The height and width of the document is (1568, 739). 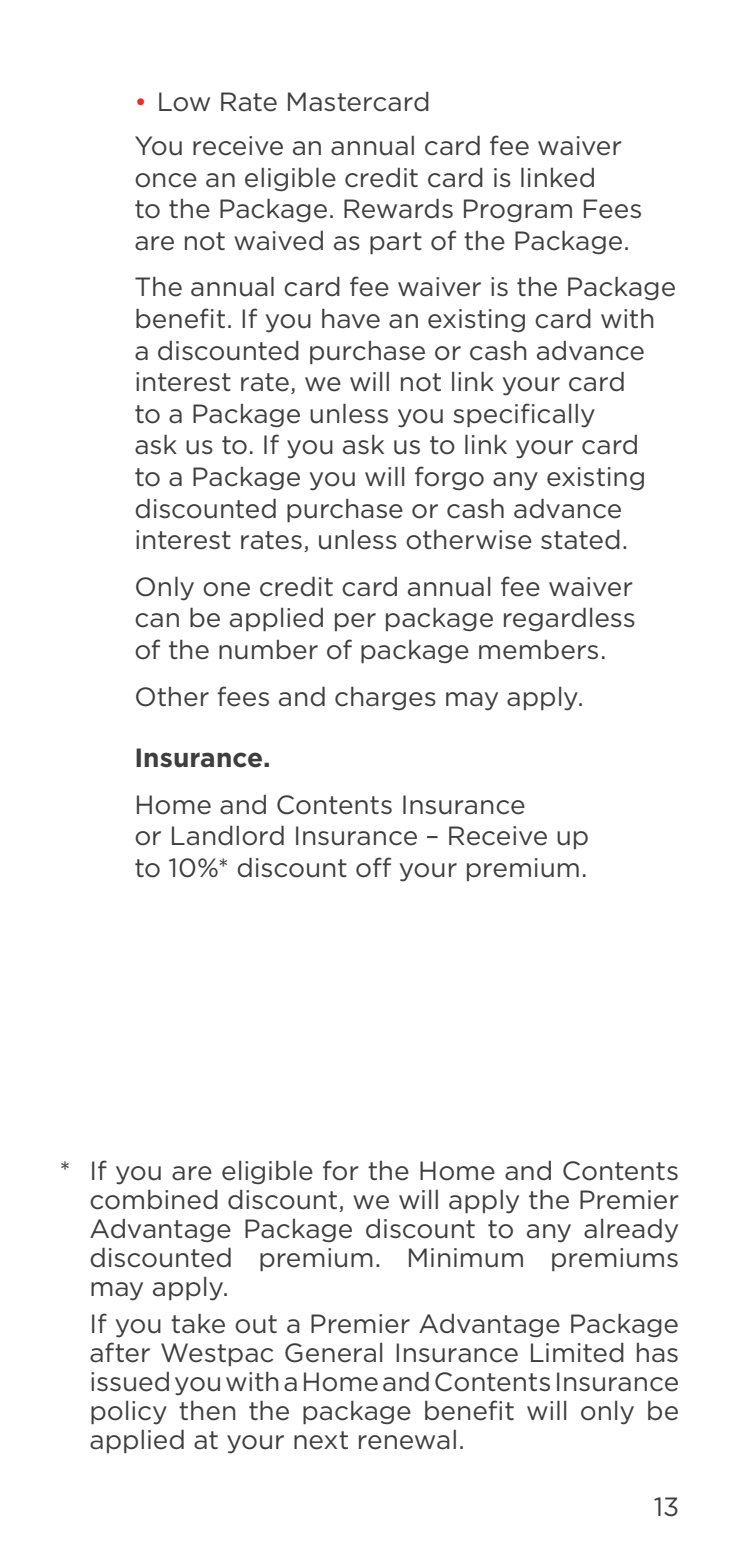 What do you see at coordinates (518, 211) in the document?
I see `Program` at bounding box center [518, 211].
